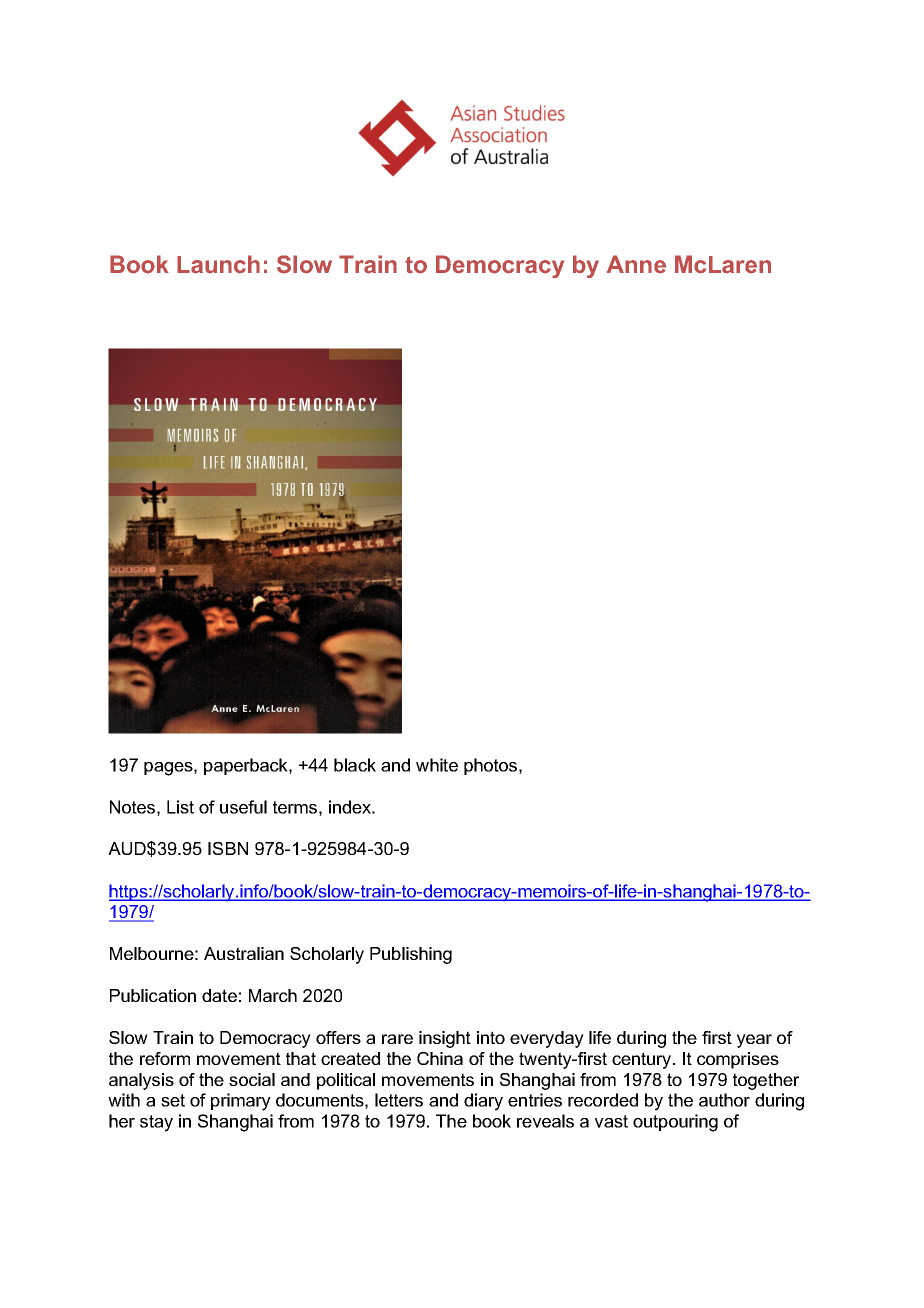 This page has width=924, height=1308. What do you see at coordinates (636, 264) in the page?
I see `Anne` at bounding box center [636, 264].
